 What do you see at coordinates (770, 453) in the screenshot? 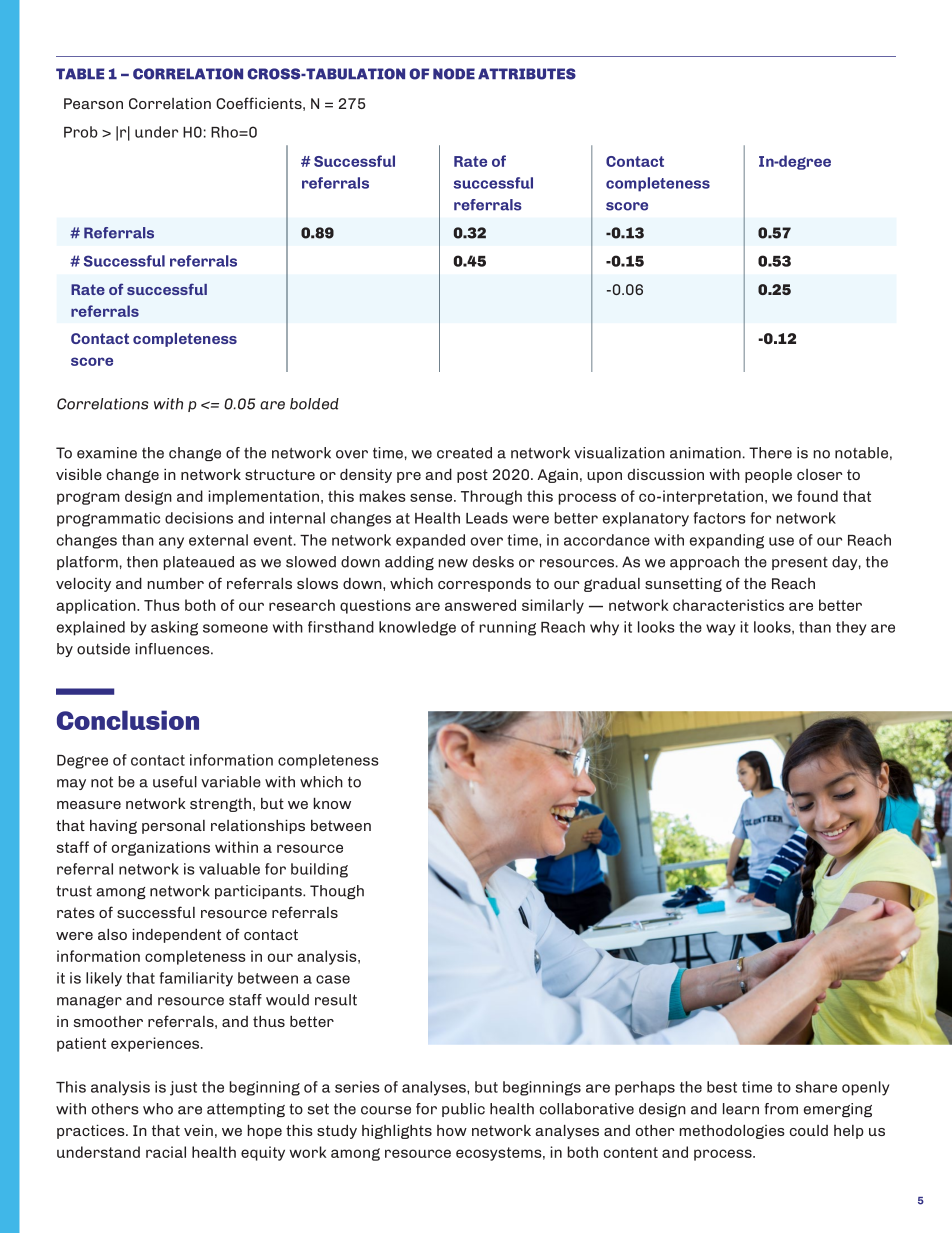
I see `There` at bounding box center [770, 453].
